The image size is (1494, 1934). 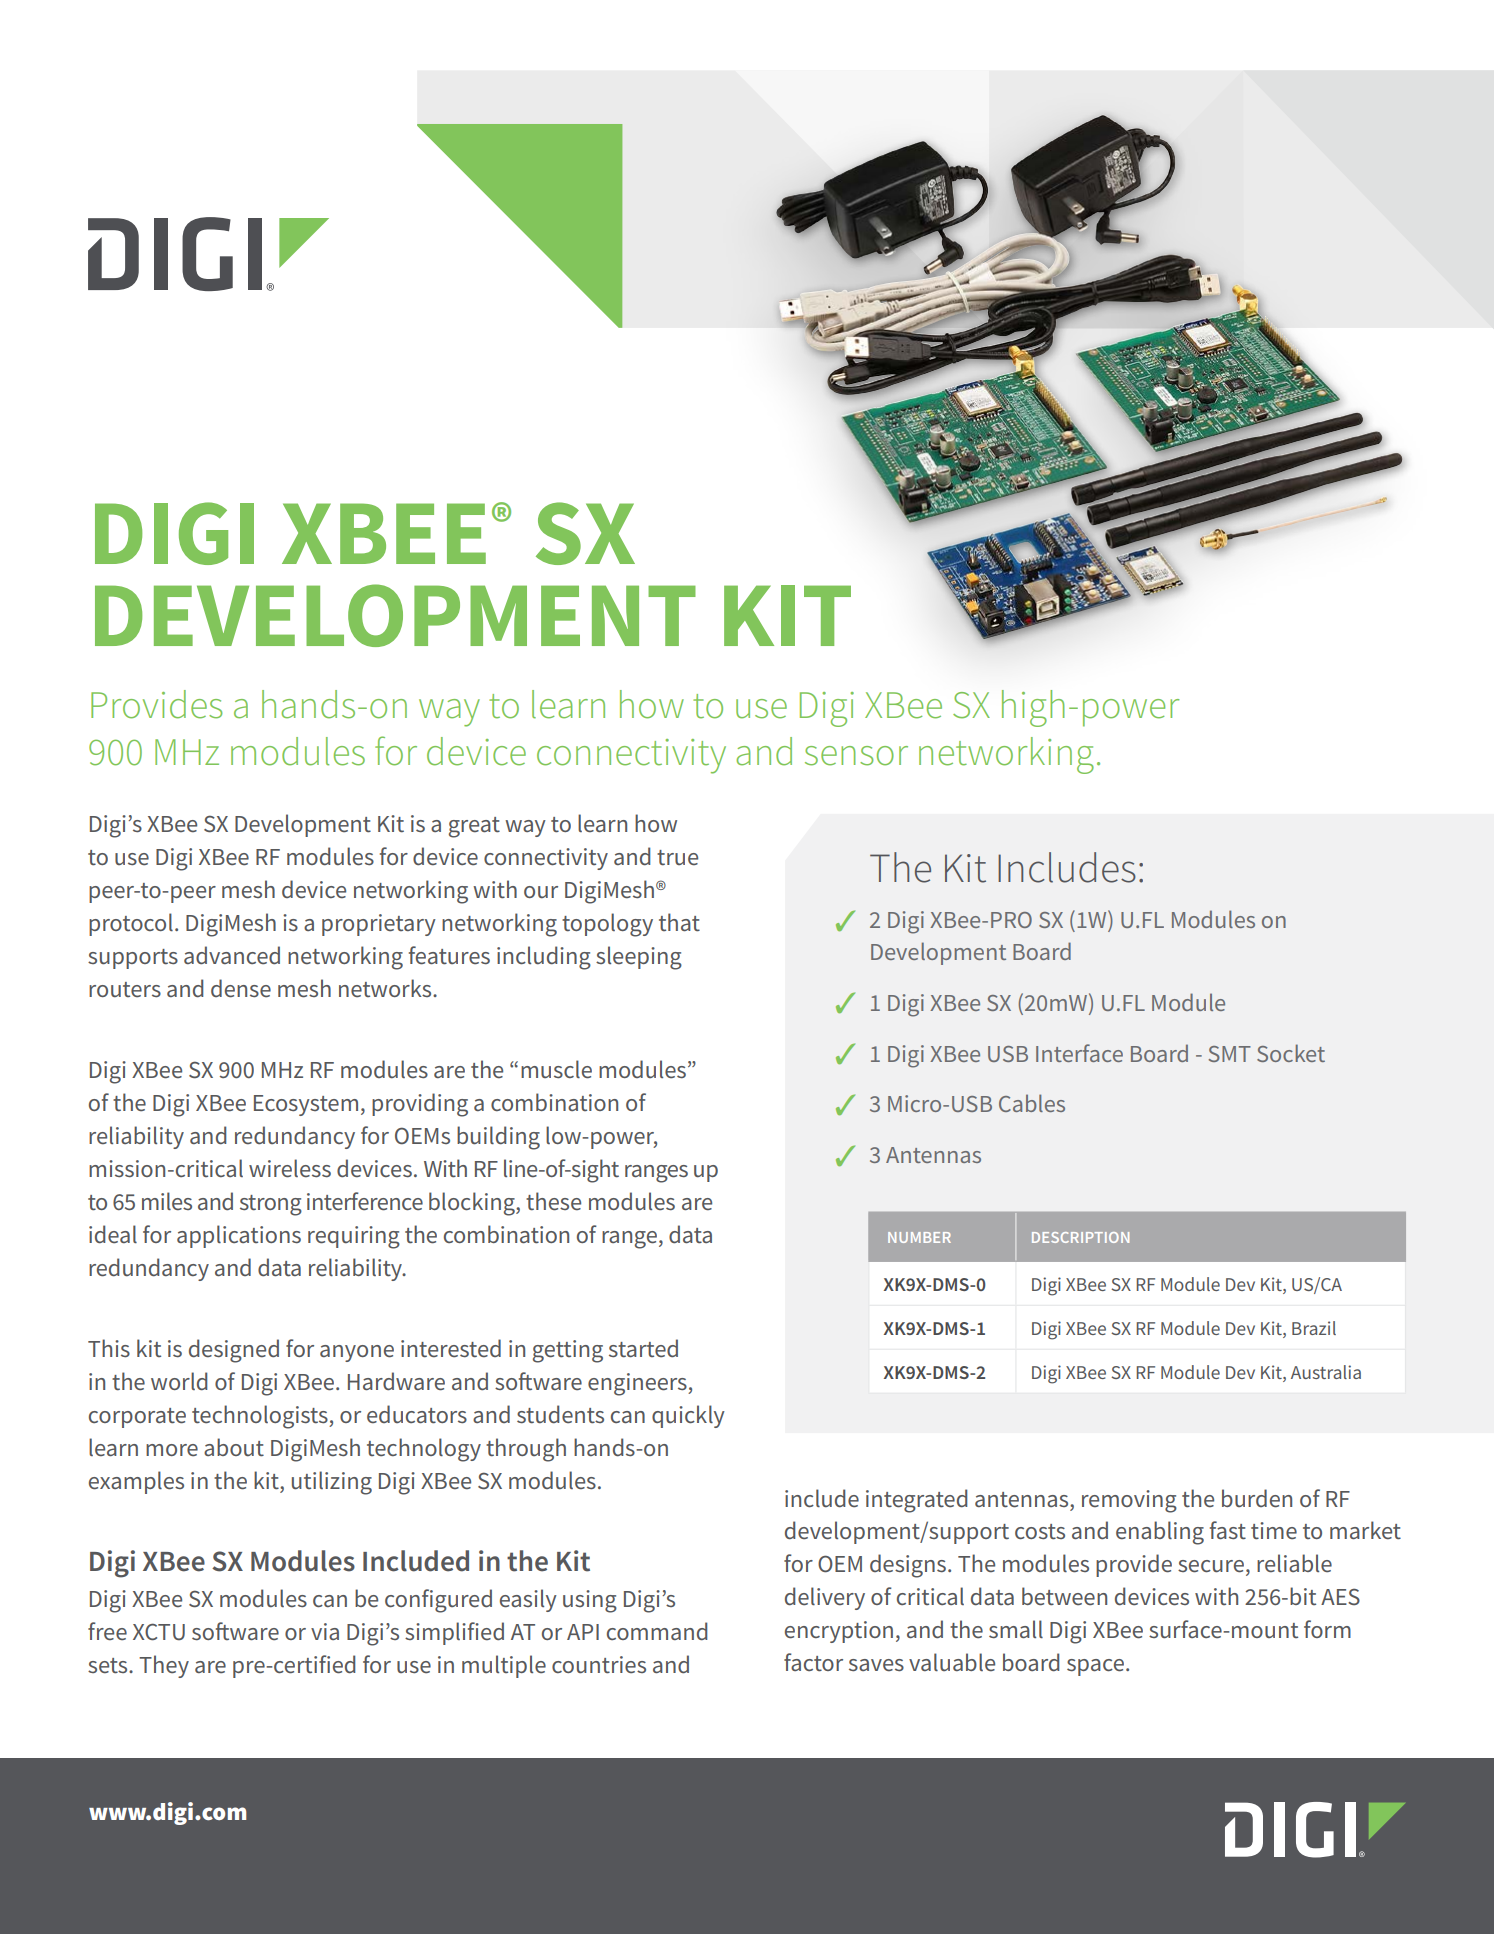 What do you see at coordinates (474, 827) in the document?
I see `great` at bounding box center [474, 827].
